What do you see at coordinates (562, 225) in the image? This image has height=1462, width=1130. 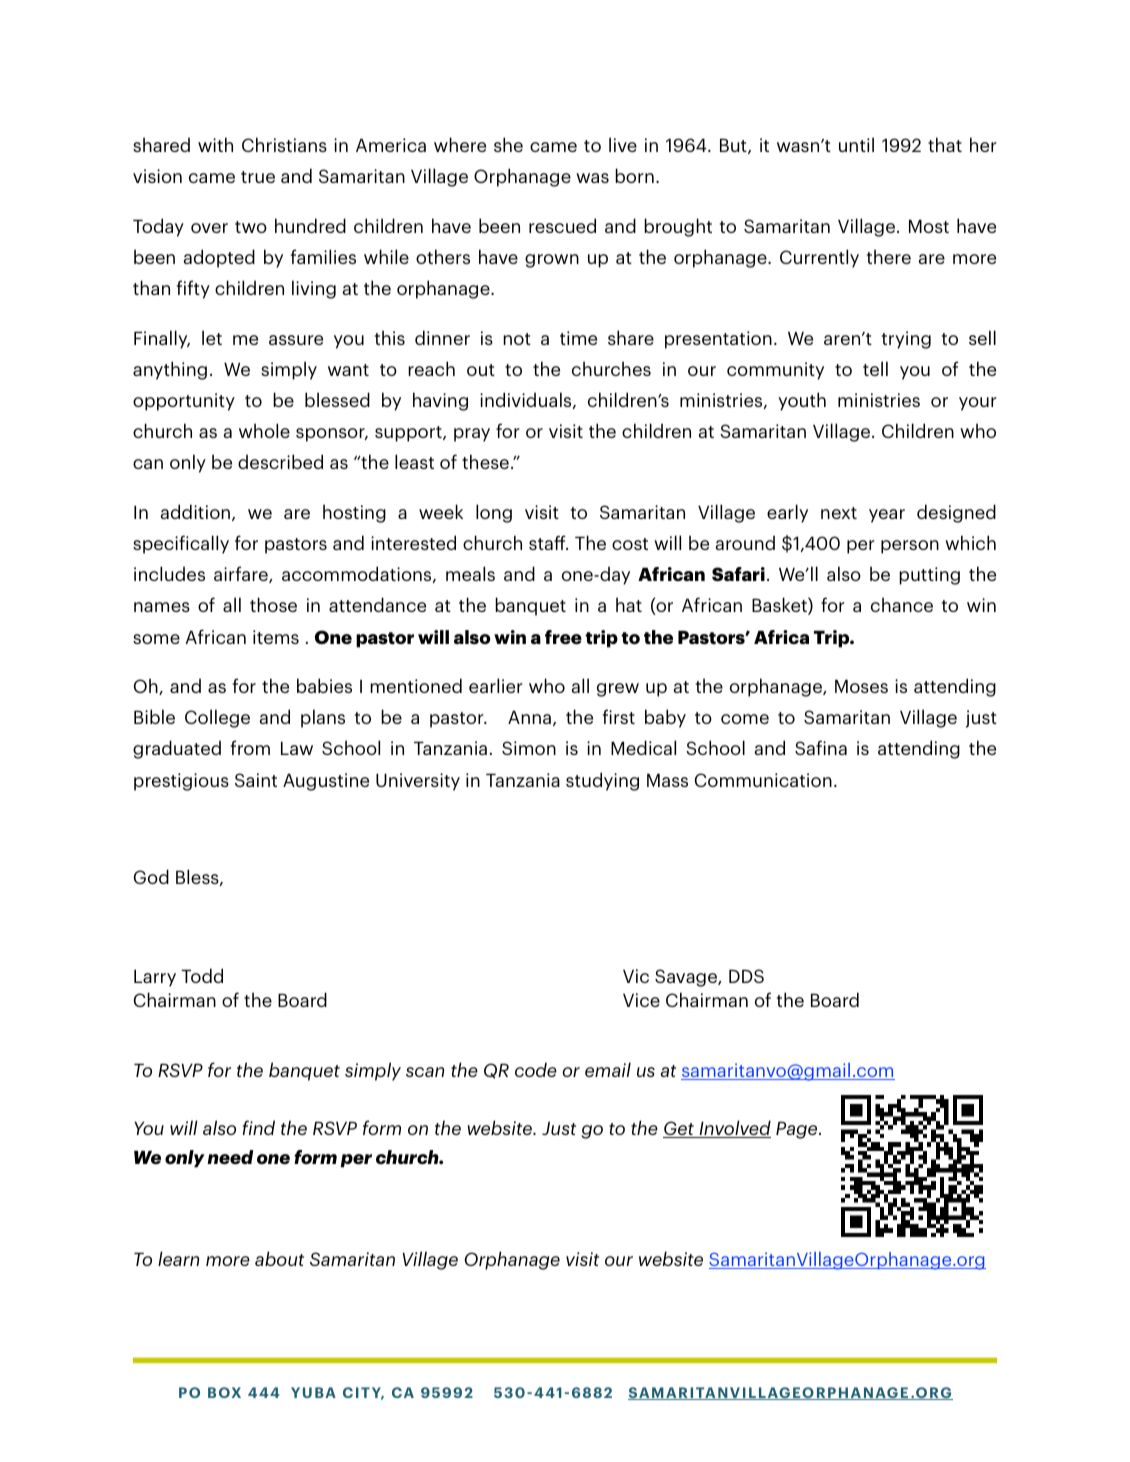 I see `rescued` at bounding box center [562, 225].
